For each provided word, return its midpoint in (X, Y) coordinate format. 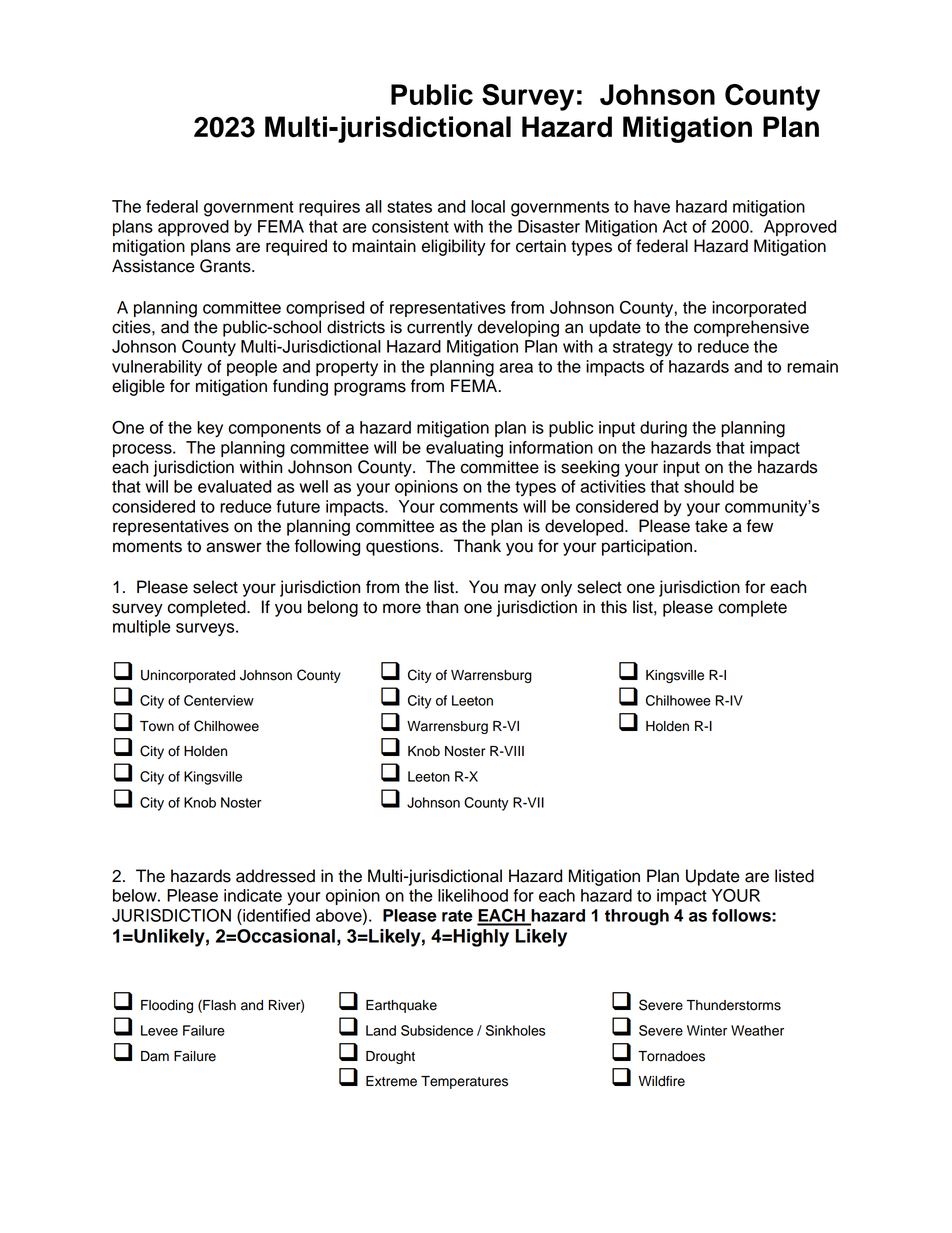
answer (234, 547)
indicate (253, 895)
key (210, 429)
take (711, 526)
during (663, 429)
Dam (155, 1056)
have (652, 206)
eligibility (453, 247)
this (614, 607)
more (402, 608)
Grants (226, 266)
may (520, 590)
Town (157, 726)
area (516, 368)
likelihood (473, 895)
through (637, 917)
